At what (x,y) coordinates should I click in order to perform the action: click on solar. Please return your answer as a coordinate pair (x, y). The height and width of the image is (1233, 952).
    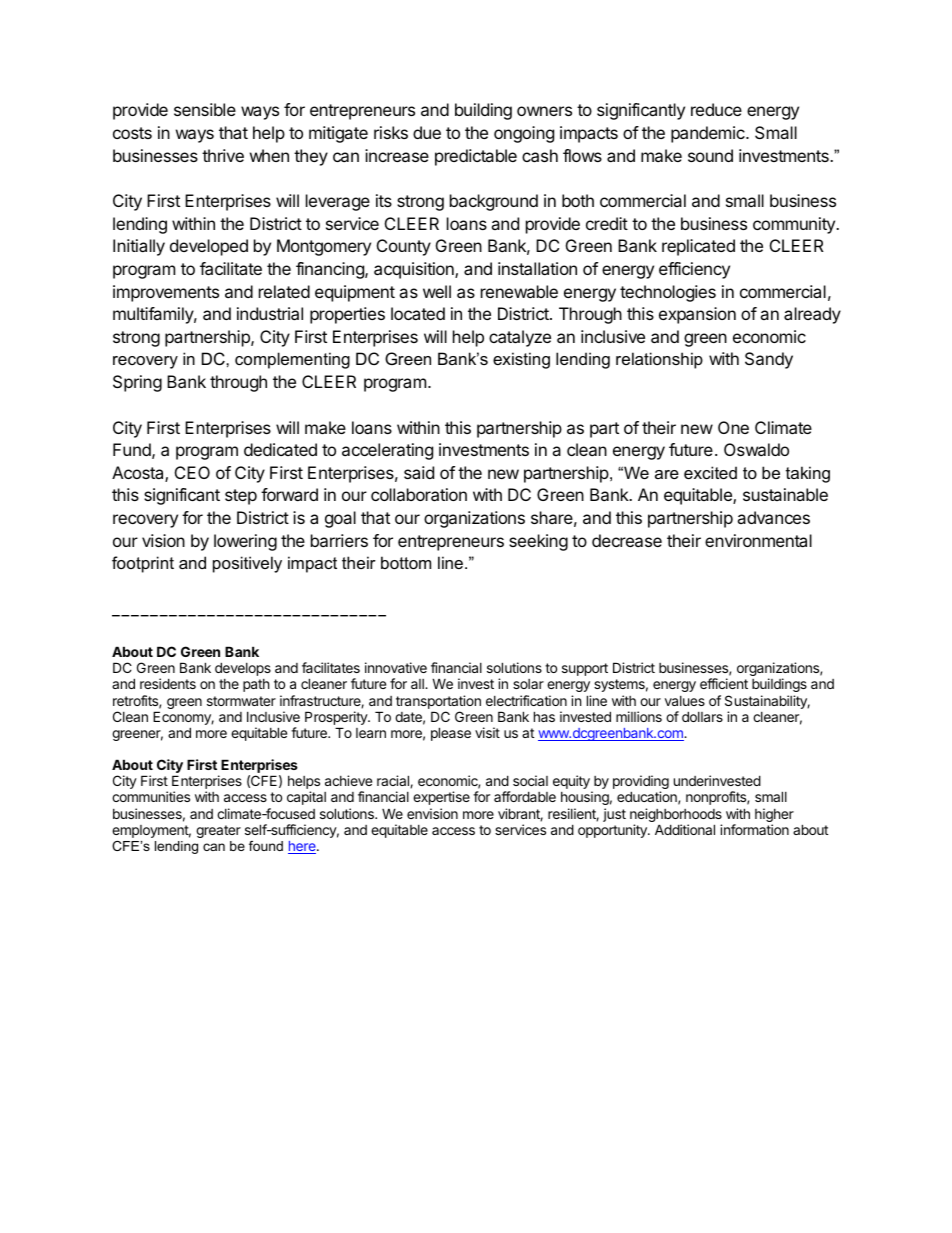
    Looking at the image, I should click on (528, 684).
